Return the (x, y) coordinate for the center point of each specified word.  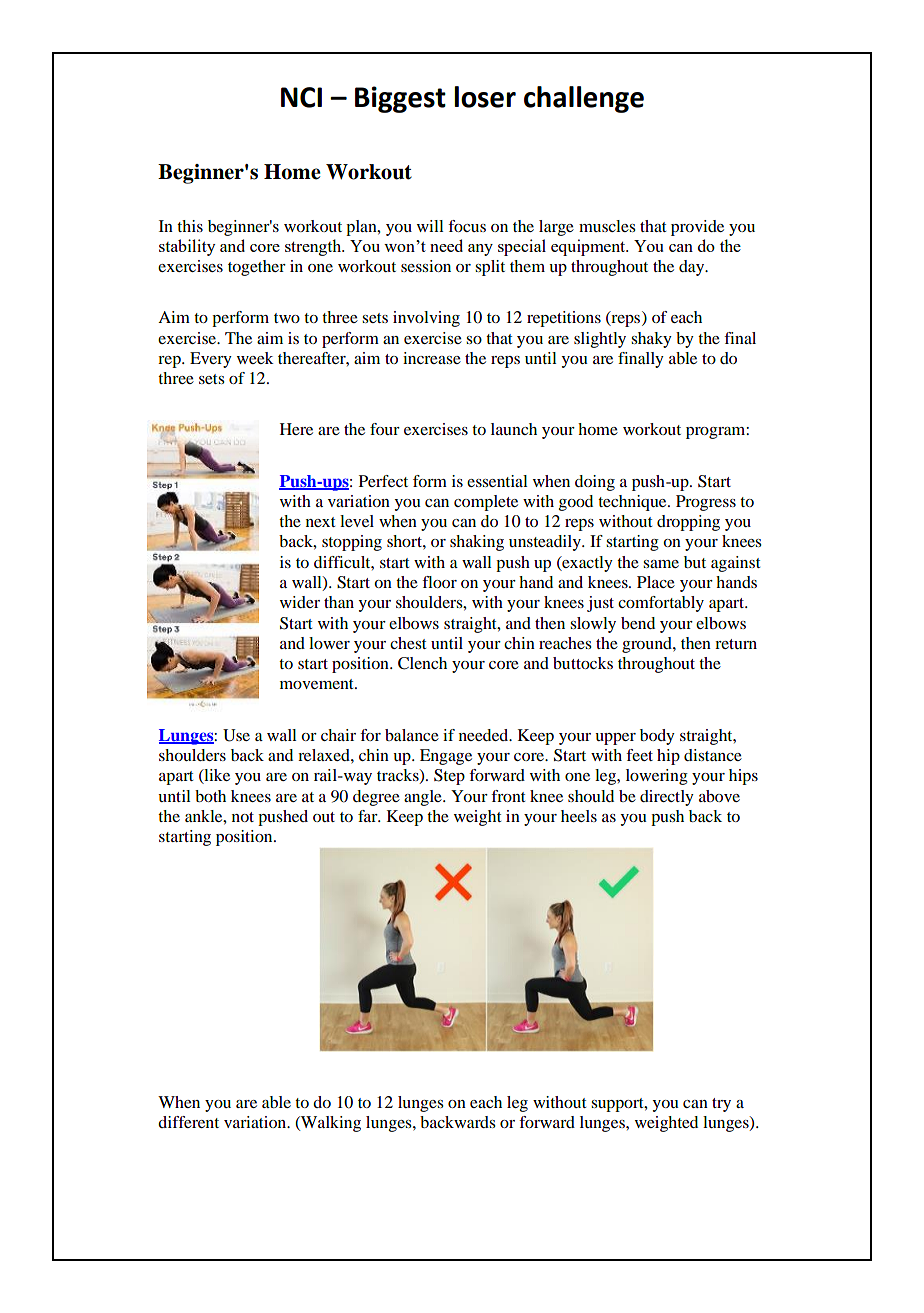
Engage (446, 757)
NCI (301, 97)
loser (485, 97)
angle (424, 798)
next (321, 522)
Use (236, 735)
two (287, 318)
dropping (688, 523)
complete (486, 503)
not (243, 817)
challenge (584, 99)
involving (426, 319)
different (188, 1122)
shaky (651, 340)
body (657, 737)
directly (667, 798)
